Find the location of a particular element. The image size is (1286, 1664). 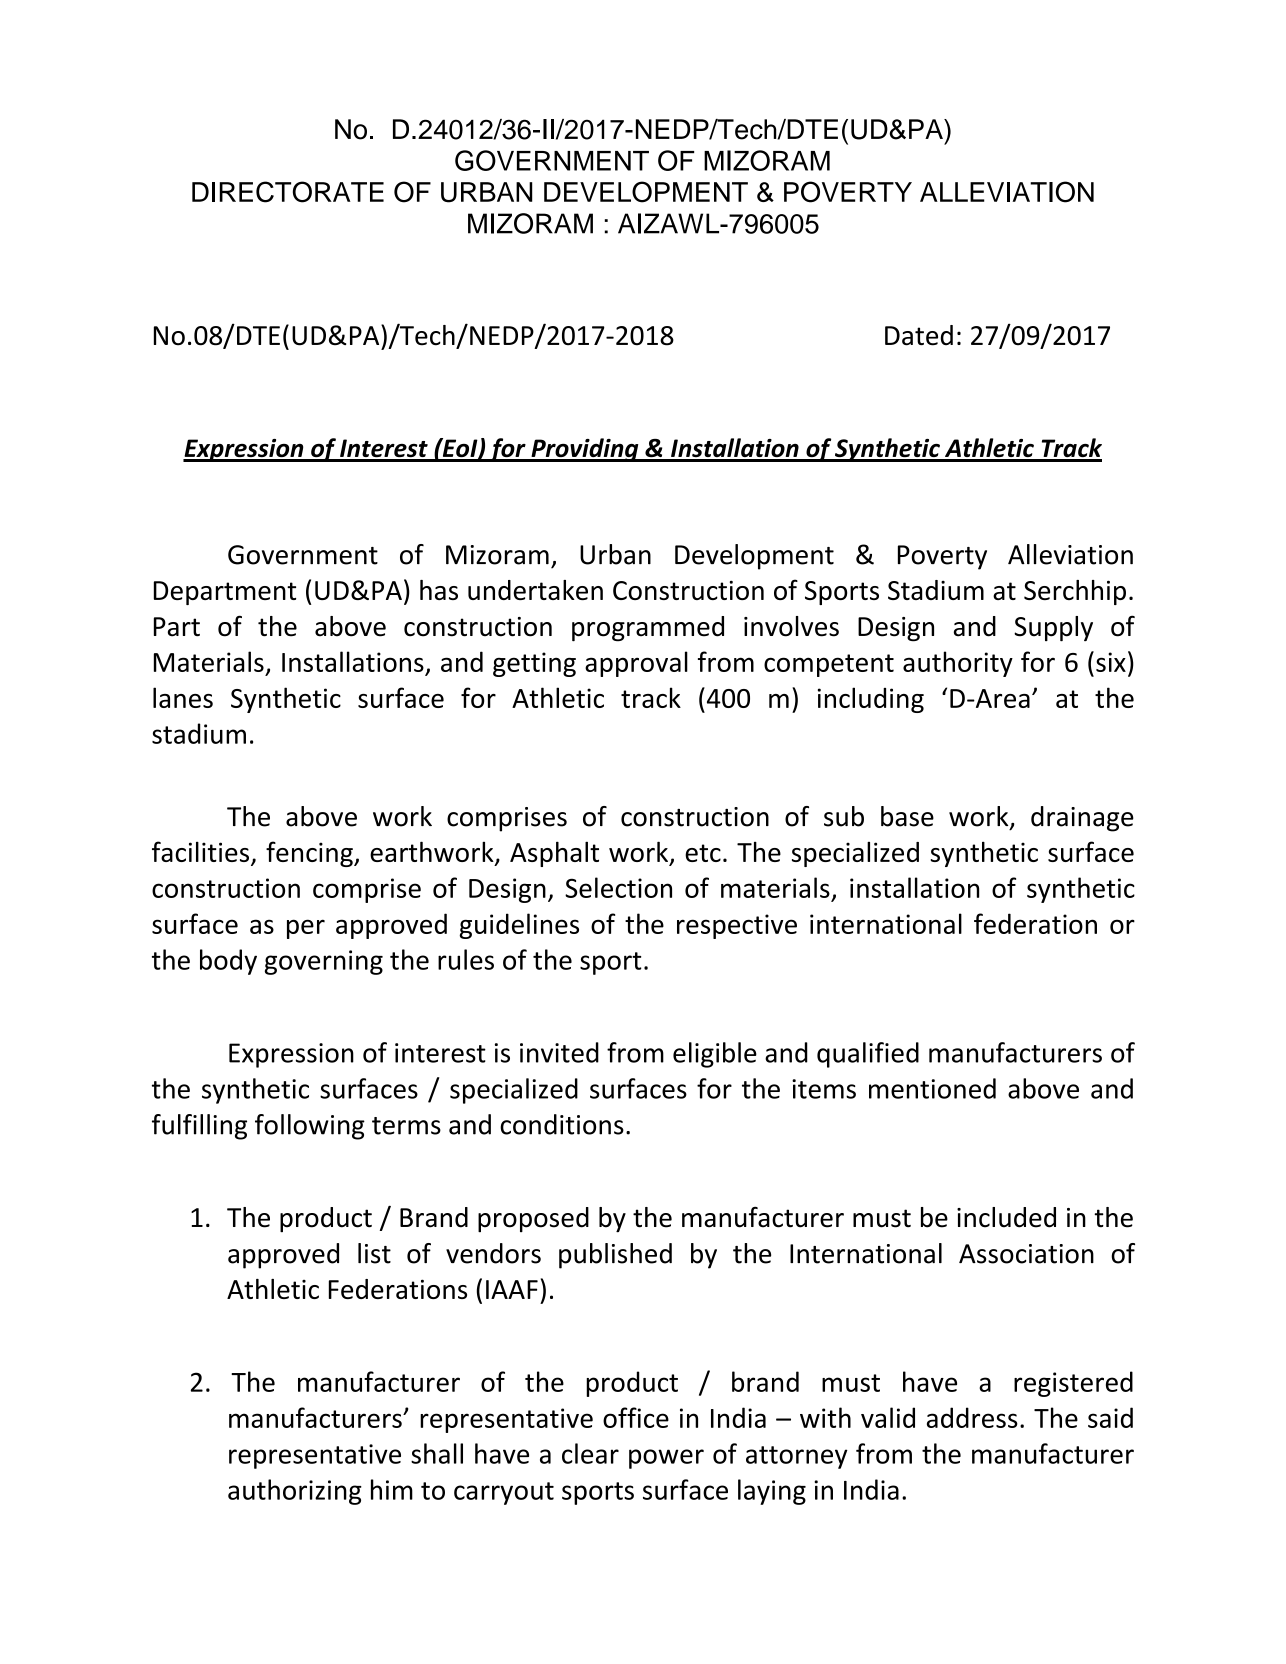

conditions is located at coordinates (562, 1124).
